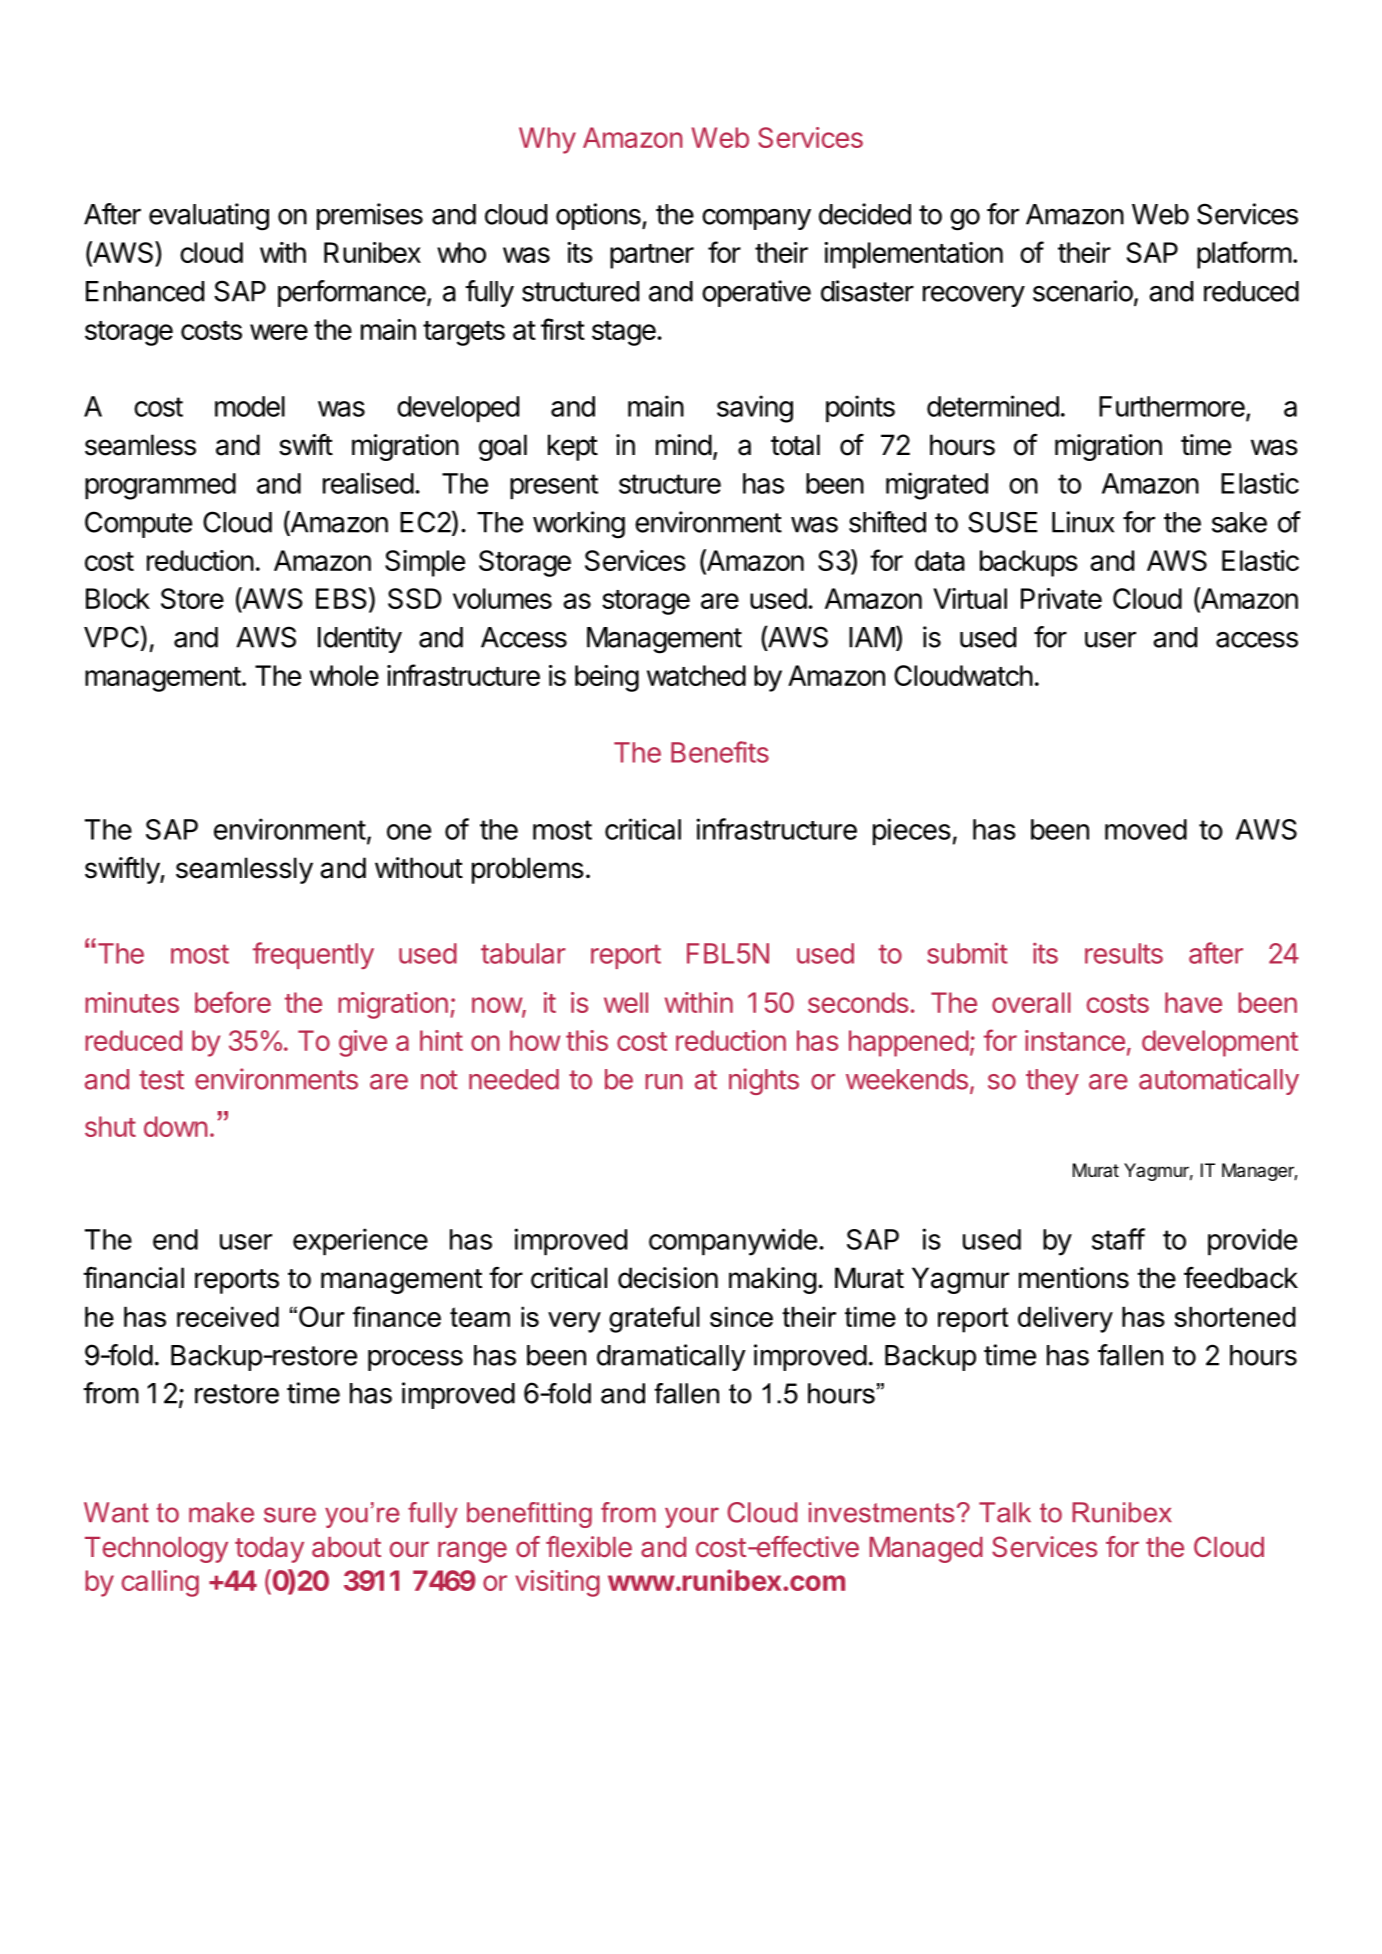  I want to click on platform, so click(1244, 255).
